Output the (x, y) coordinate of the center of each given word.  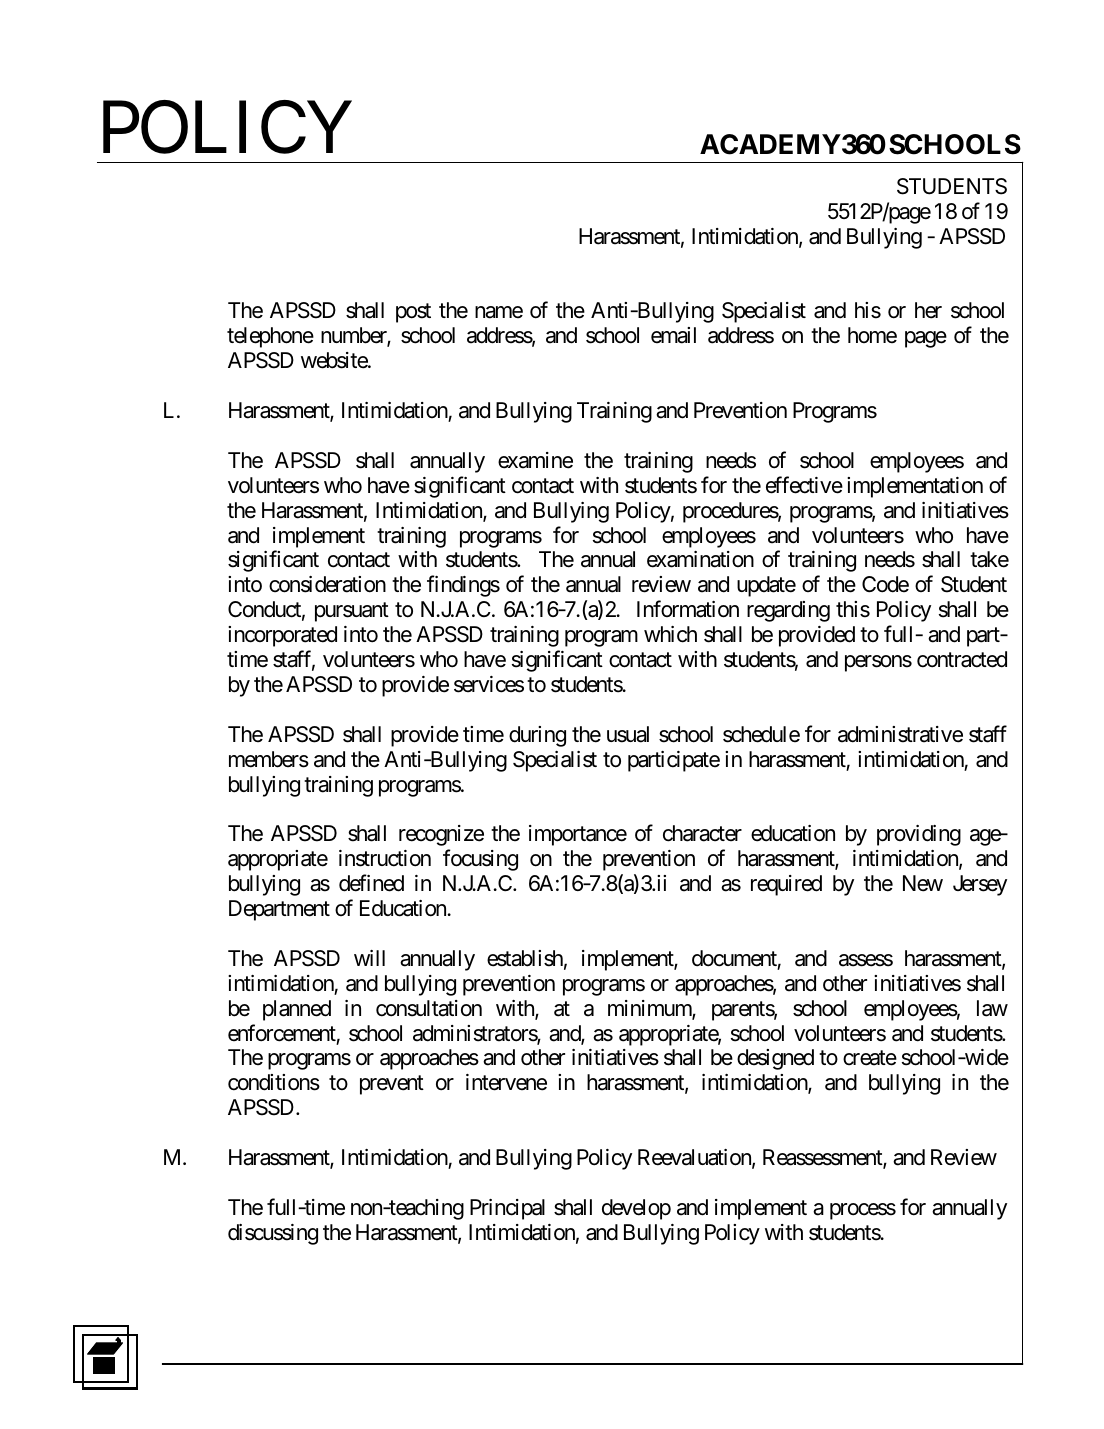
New (923, 883)
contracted (962, 659)
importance (578, 835)
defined (371, 883)
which (670, 634)
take (989, 559)
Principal (507, 1209)
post (413, 313)
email (673, 335)
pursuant (352, 612)
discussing (273, 1234)
